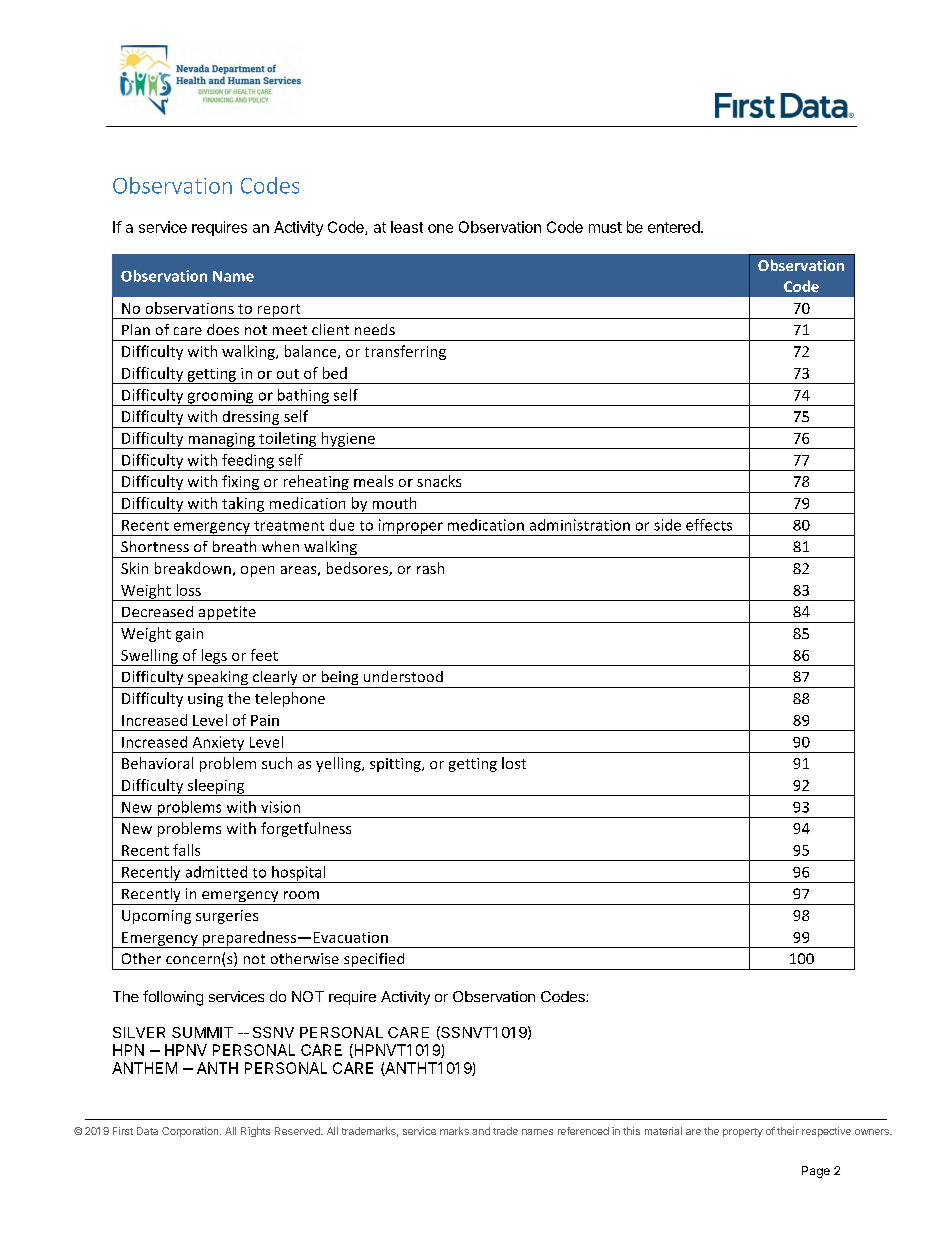 The height and width of the screenshot is (1233, 952). I want to click on least, so click(407, 227).
